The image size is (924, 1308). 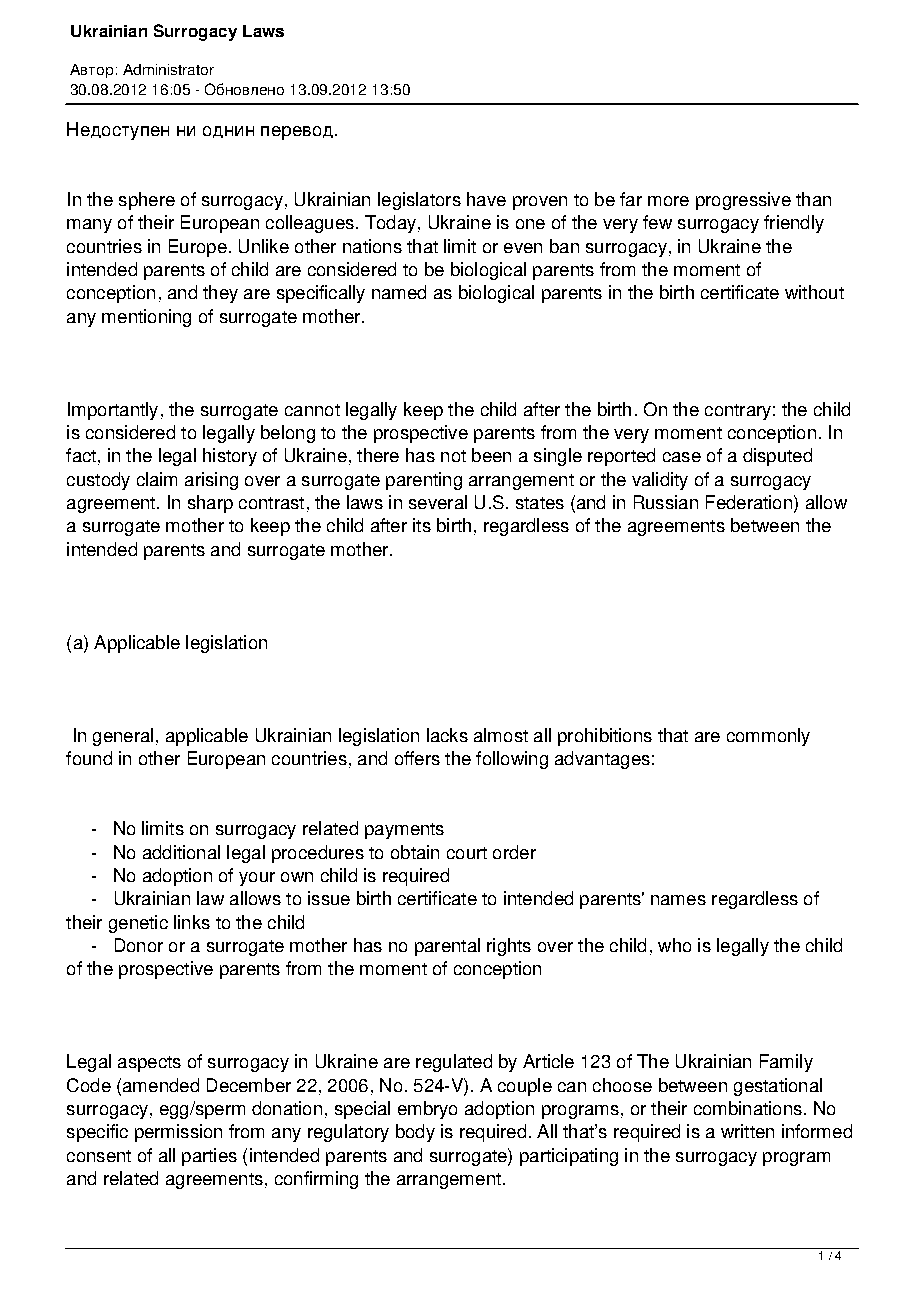 What do you see at coordinates (491, 455) in the document?
I see `been` at bounding box center [491, 455].
